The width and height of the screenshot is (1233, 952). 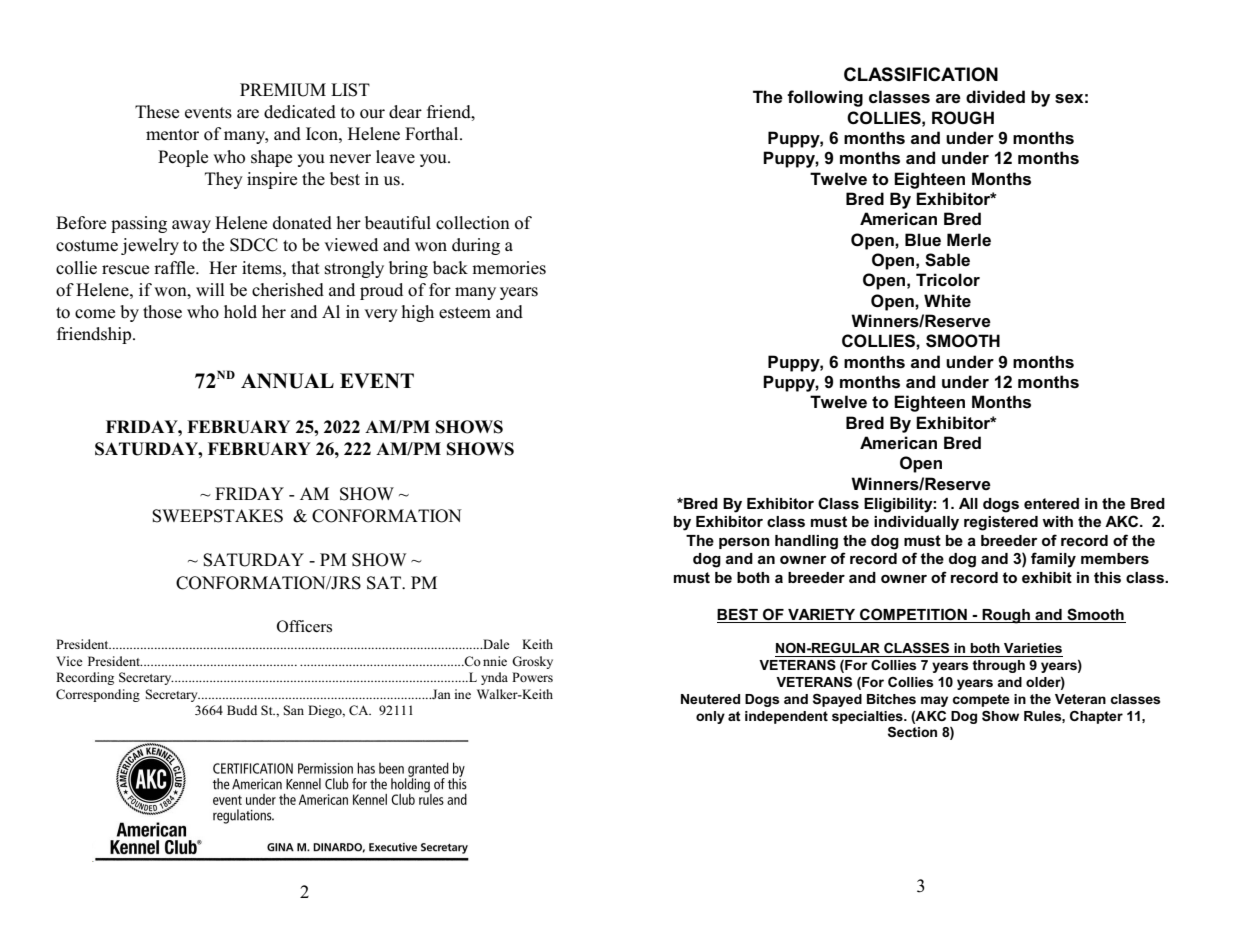 What do you see at coordinates (465, 313) in the screenshot?
I see `esteem` at bounding box center [465, 313].
